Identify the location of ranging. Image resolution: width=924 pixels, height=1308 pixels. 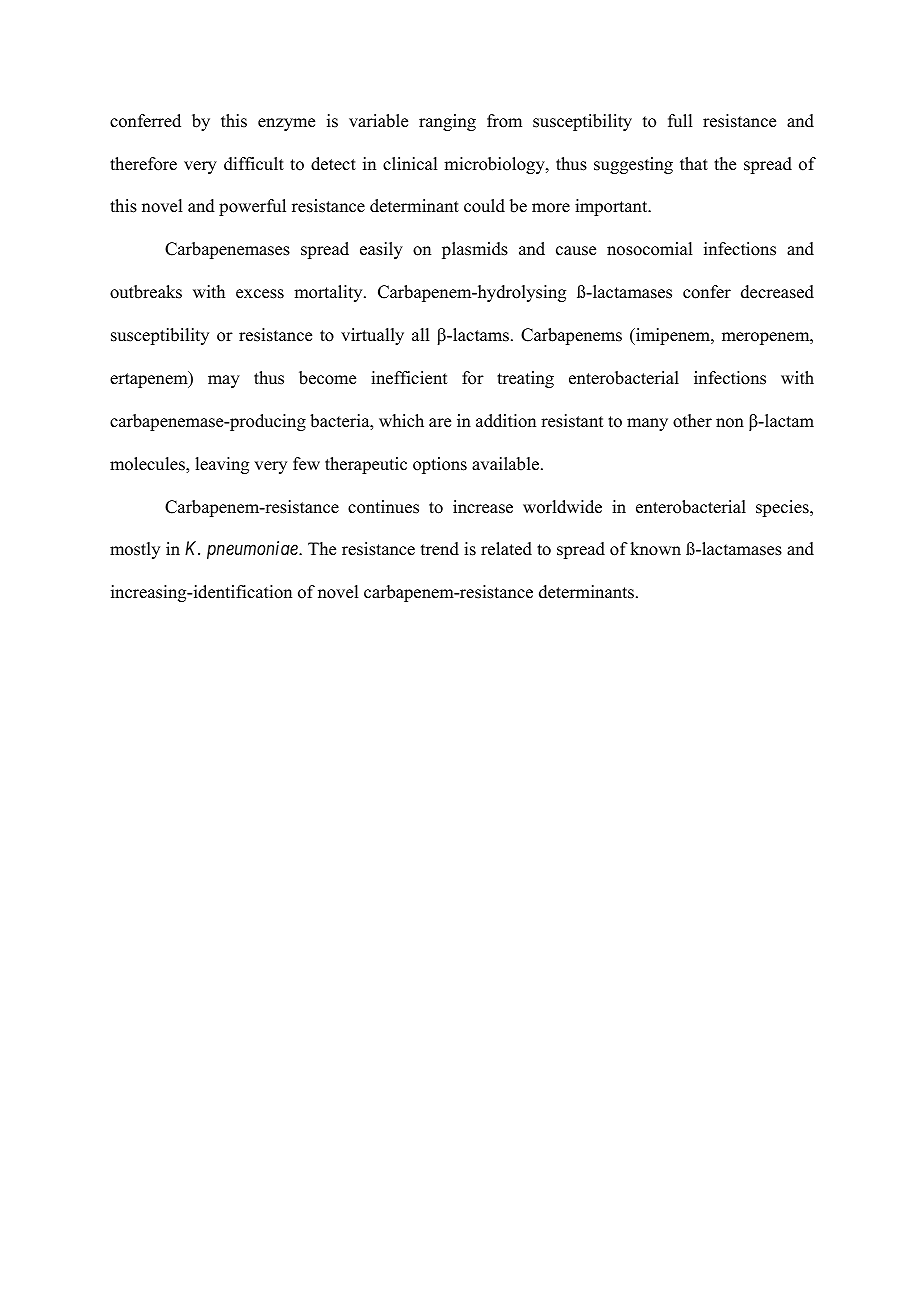
(447, 122).
